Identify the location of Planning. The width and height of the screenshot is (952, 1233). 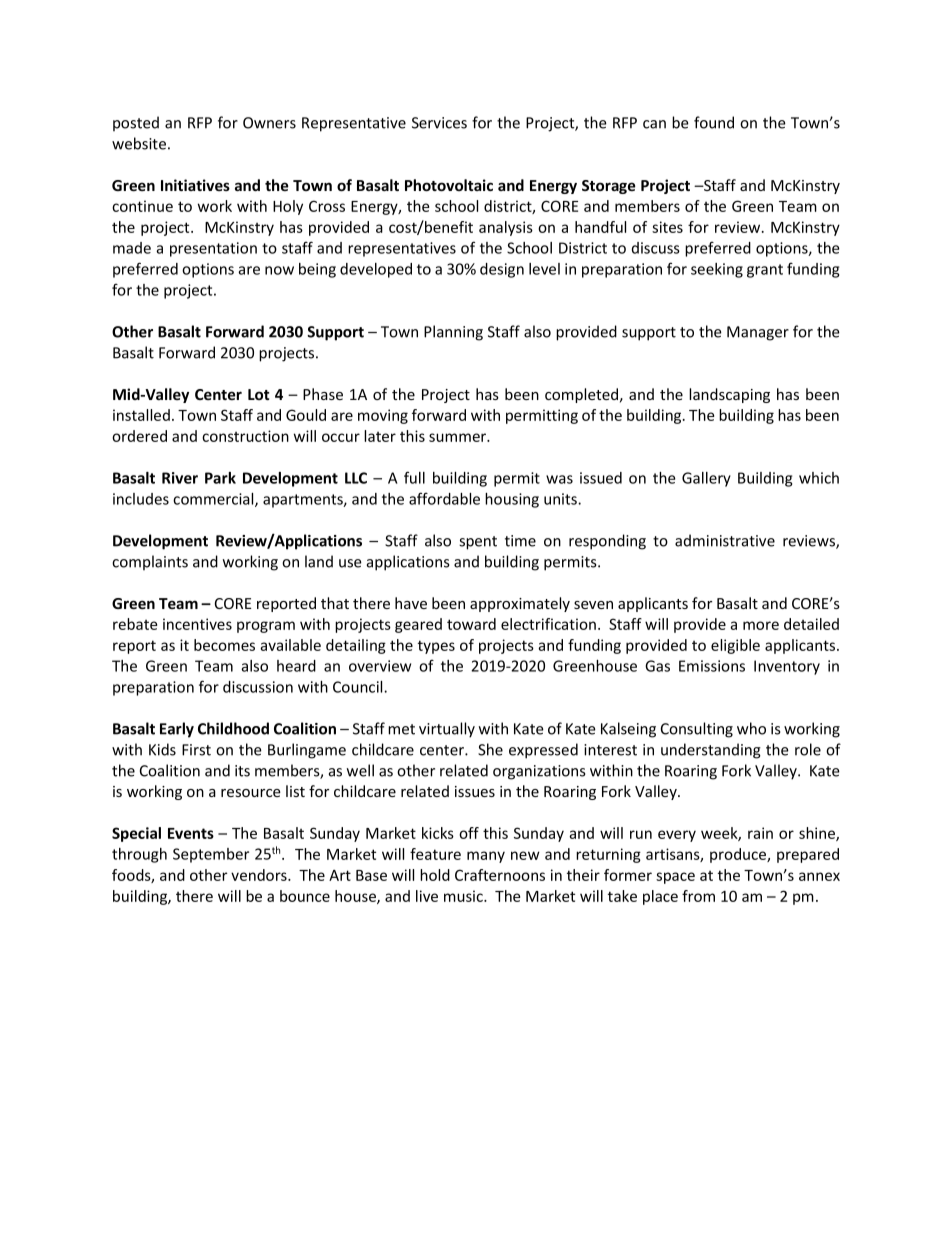
(453, 333).
